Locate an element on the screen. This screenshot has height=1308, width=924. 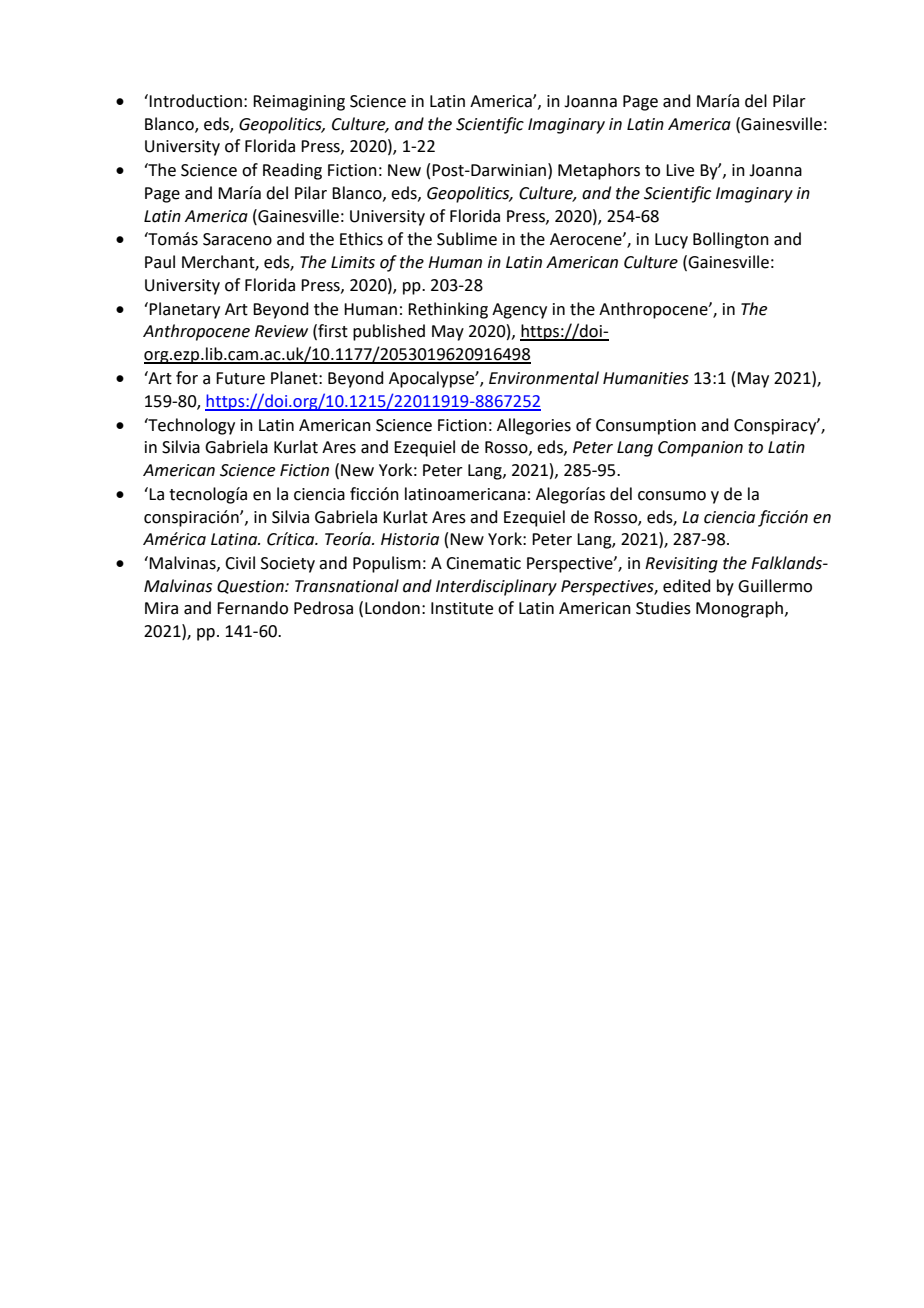
Fernando is located at coordinates (252, 608).
